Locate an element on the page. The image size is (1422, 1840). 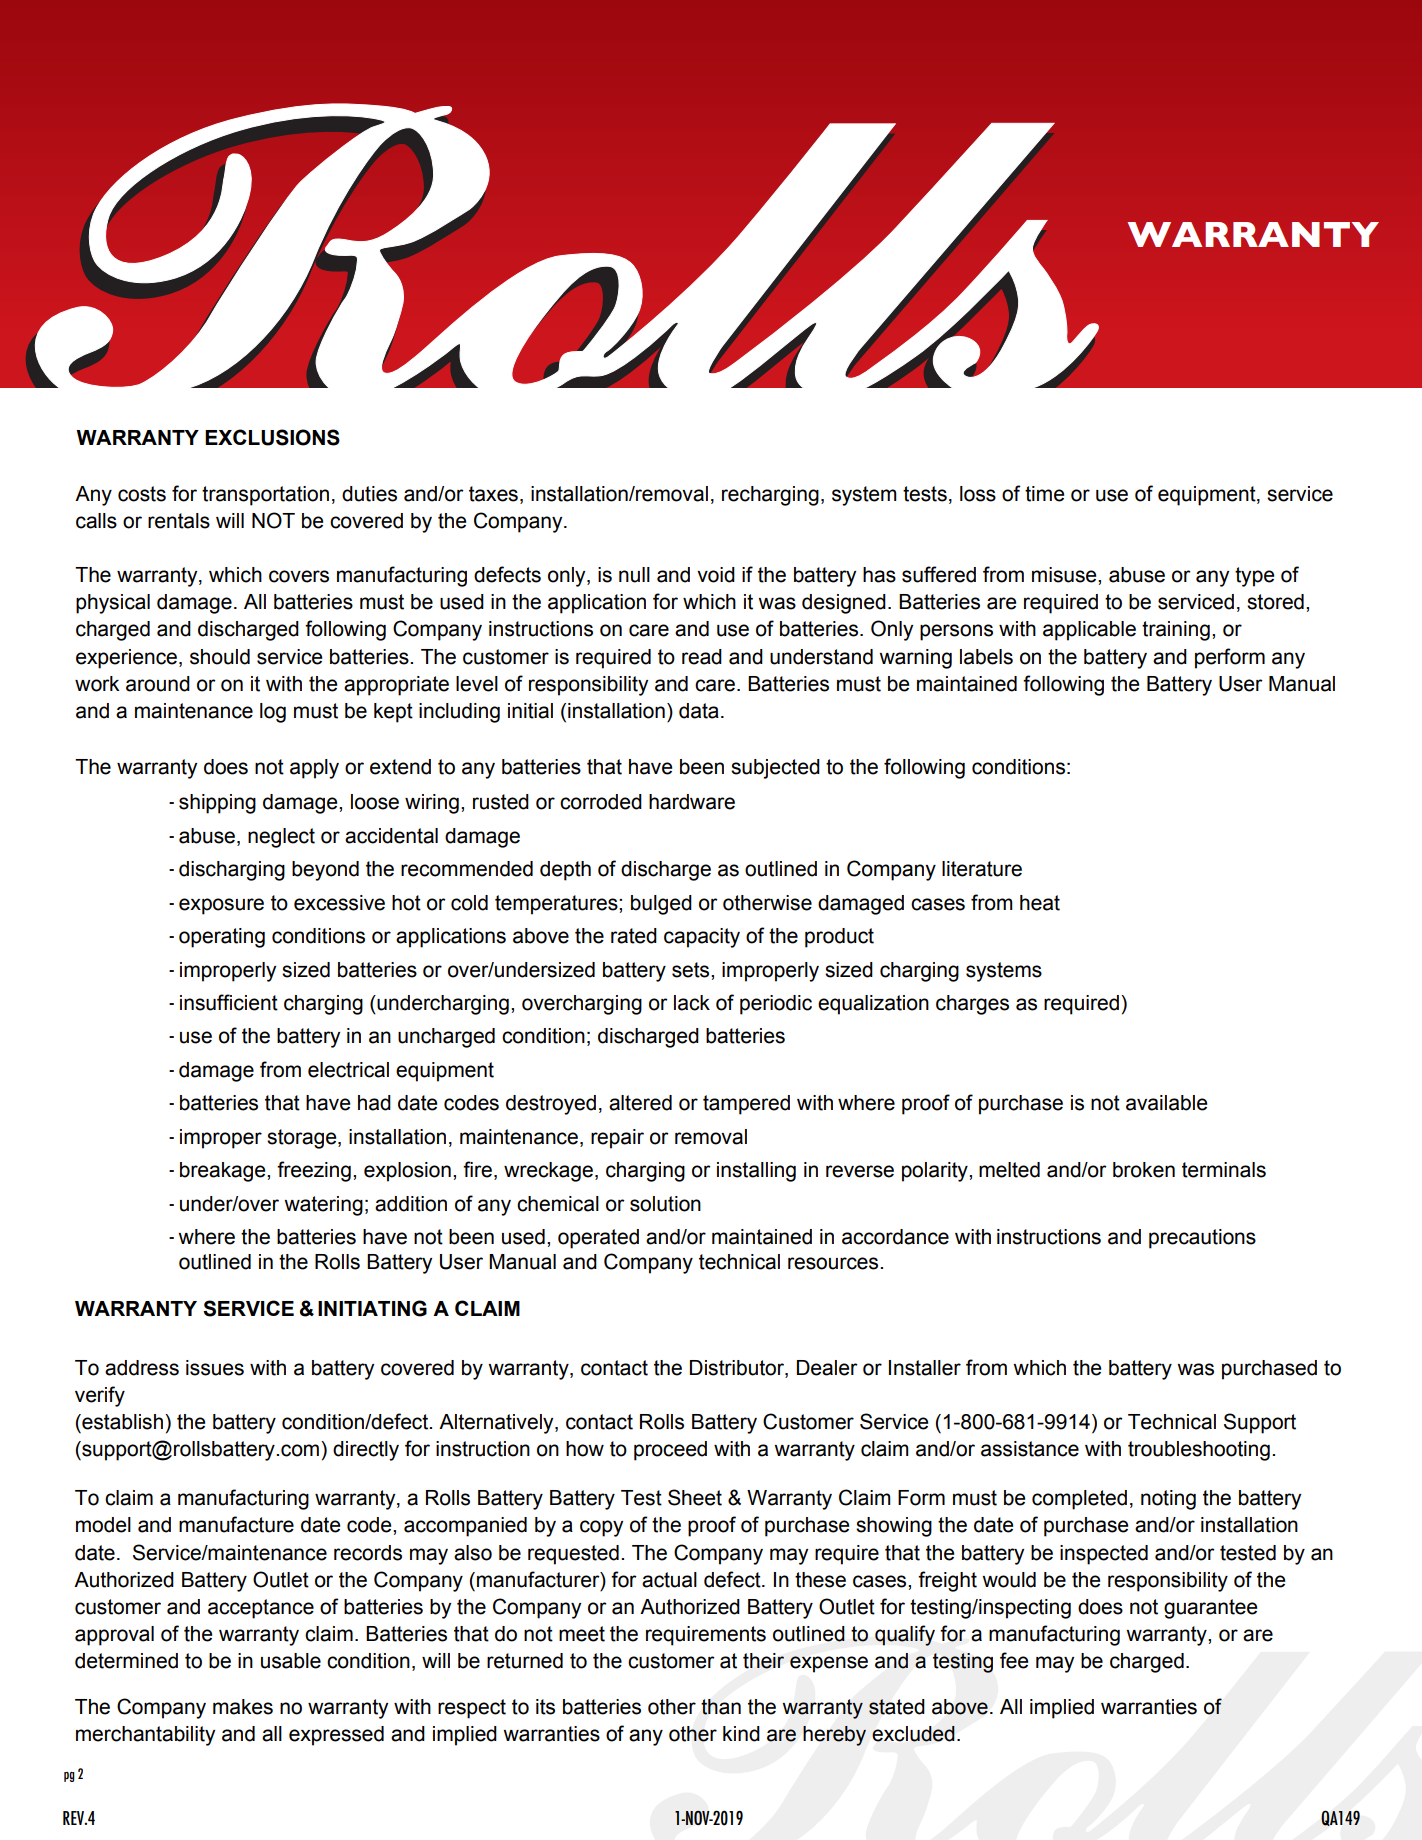
log is located at coordinates (273, 713).
